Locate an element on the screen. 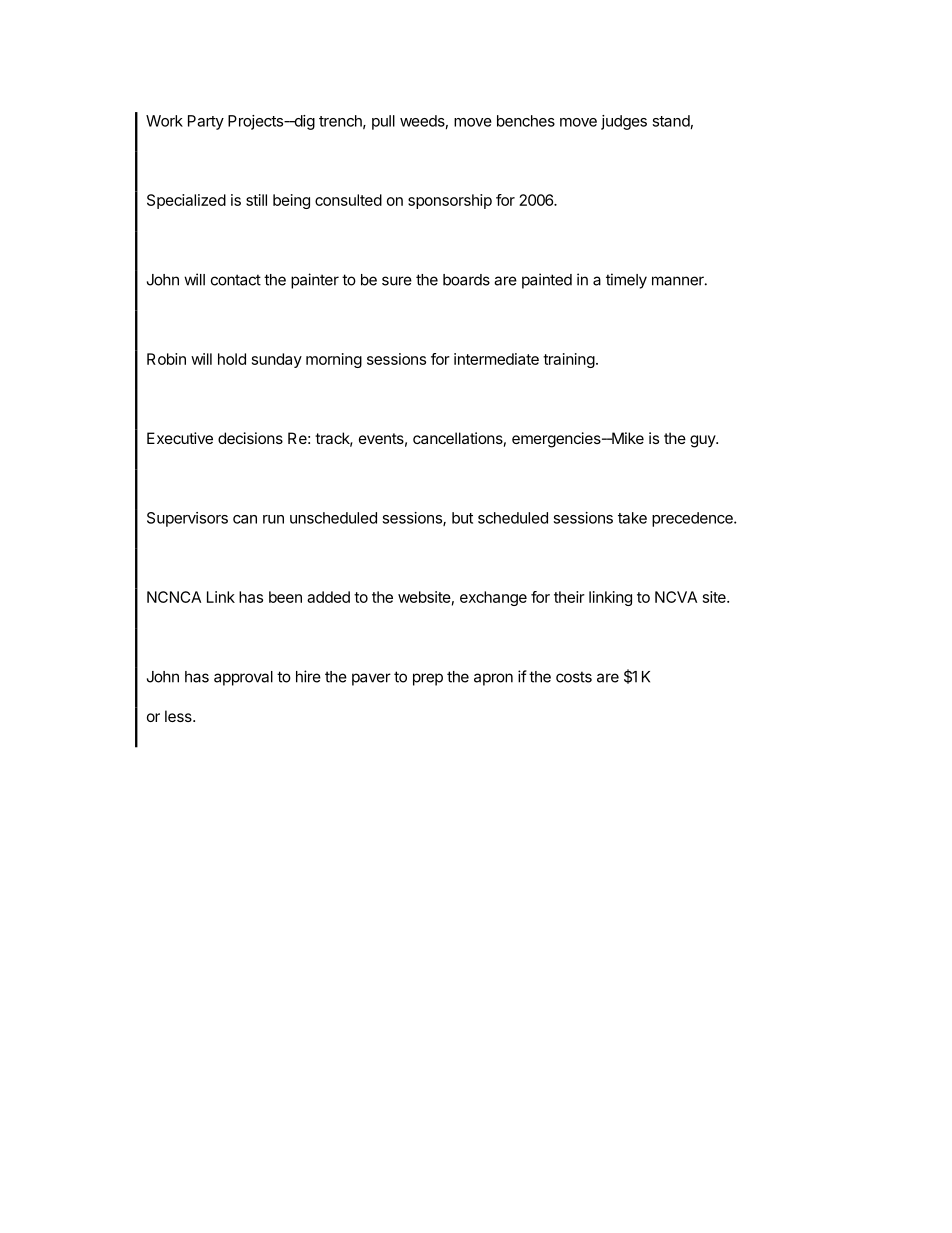  intermediate is located at coordinates (496, 359).
